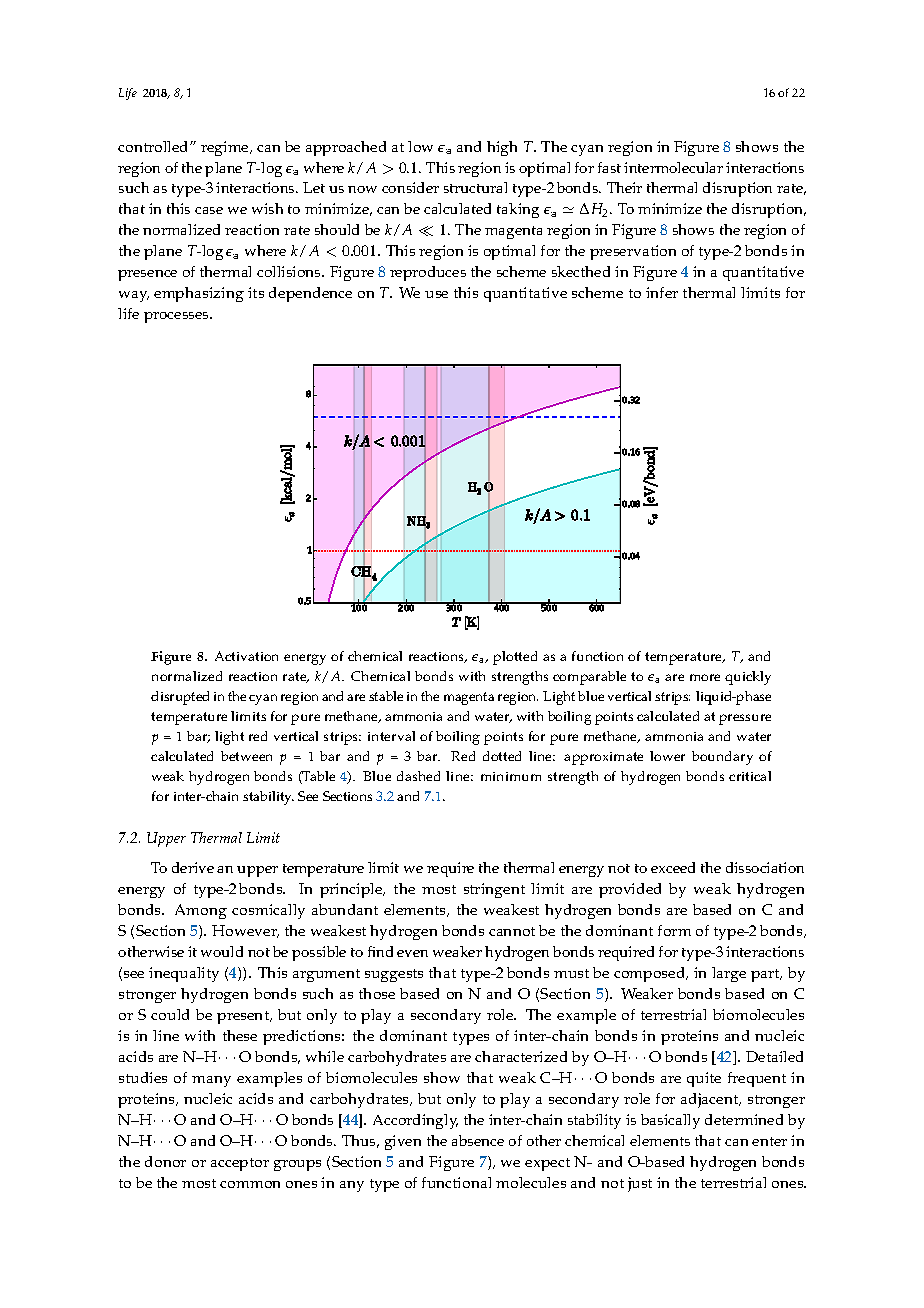 The height and width of the screenshot is (1308, 924). Describe the element at coordinates (515, 658) in the screenshot. I see `plotted` at that location.
